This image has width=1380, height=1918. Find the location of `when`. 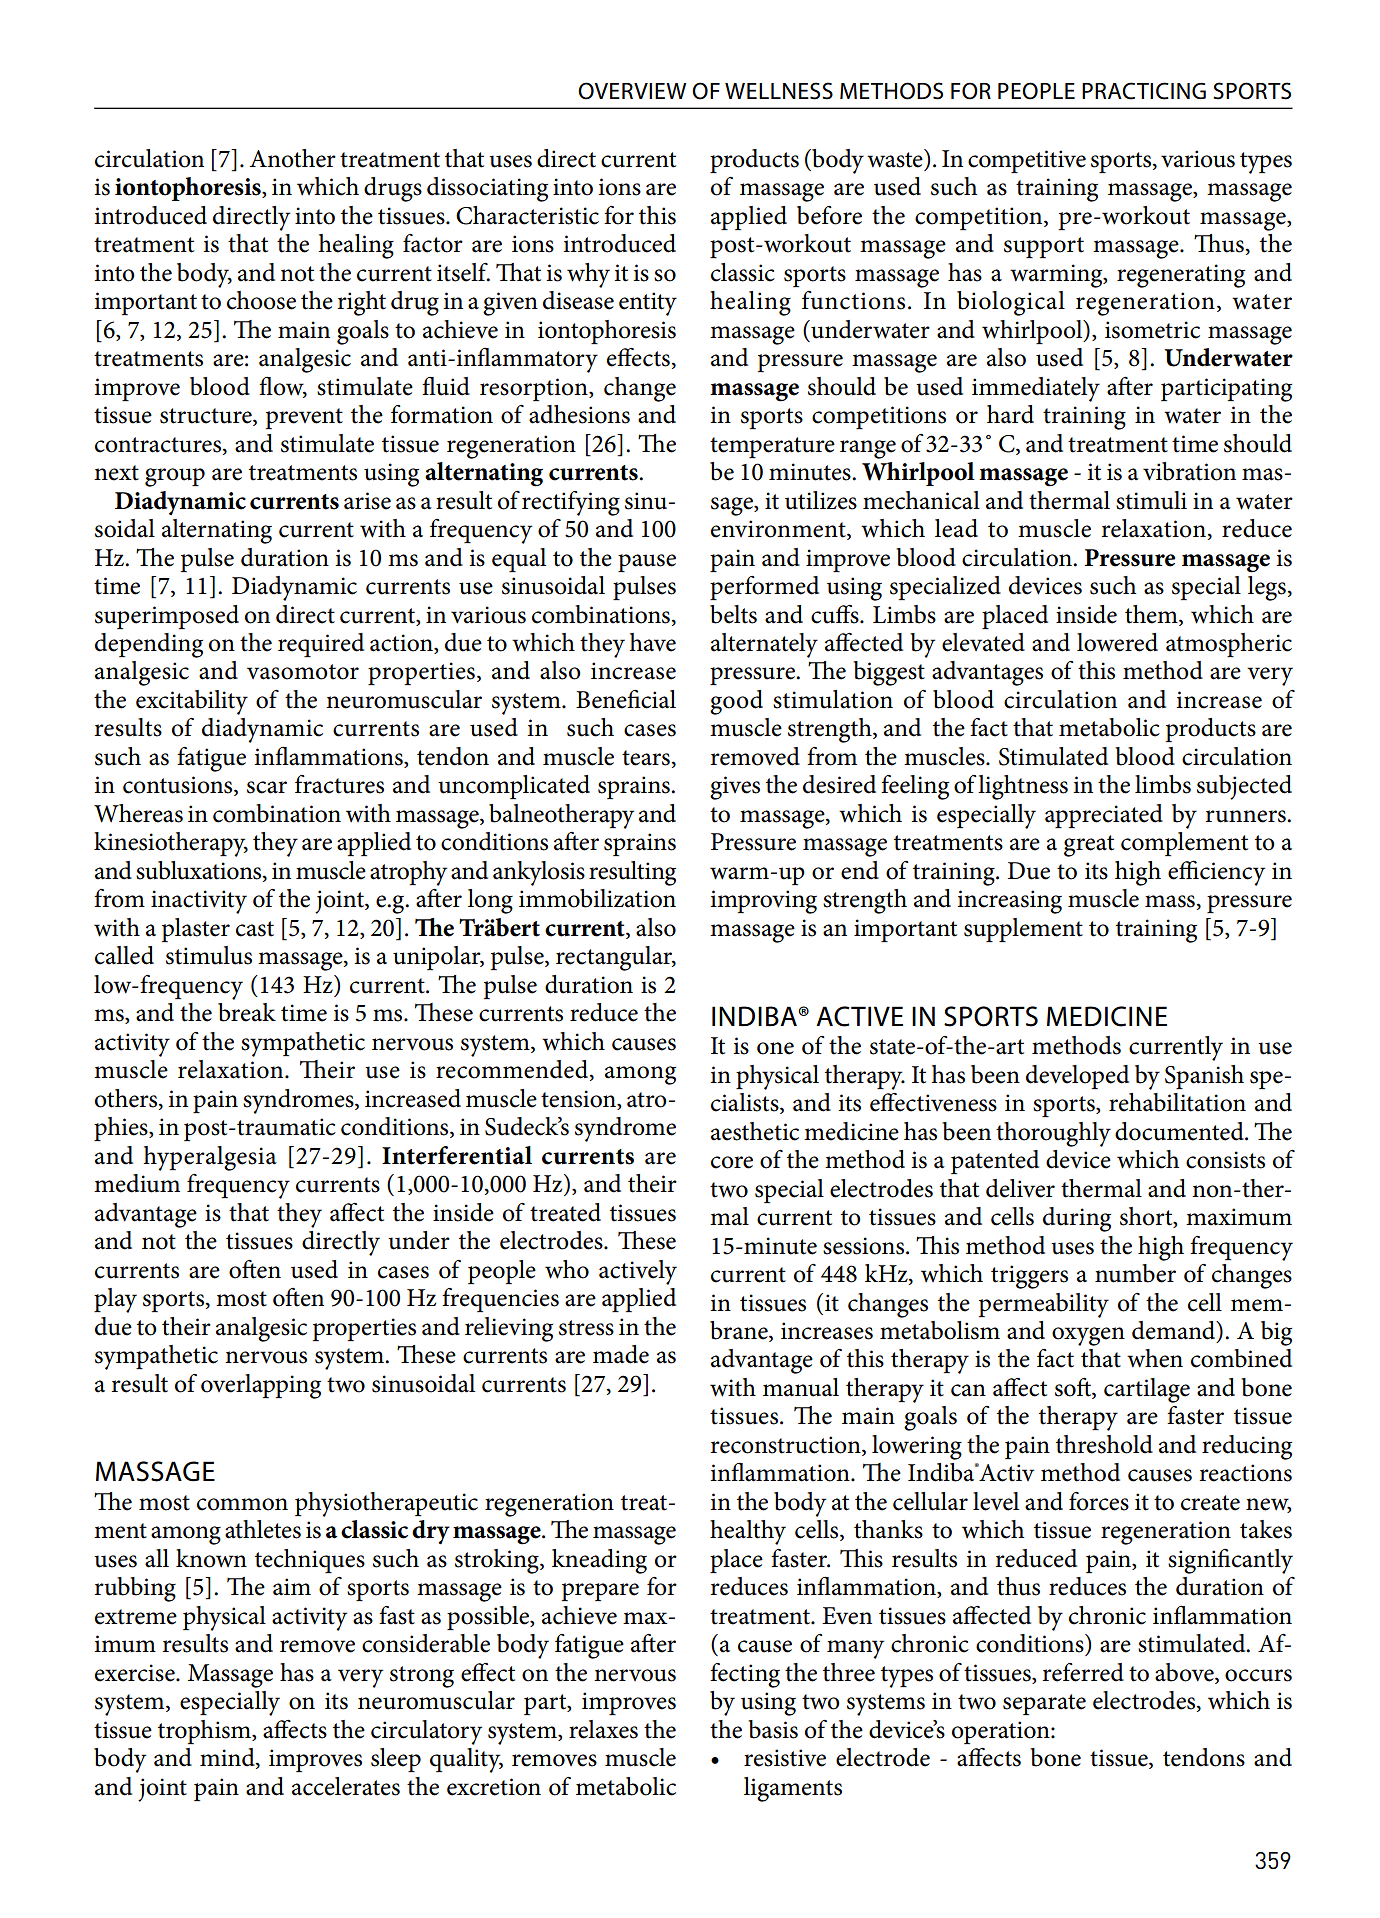

when is located at coordinates (1155, 1358).
